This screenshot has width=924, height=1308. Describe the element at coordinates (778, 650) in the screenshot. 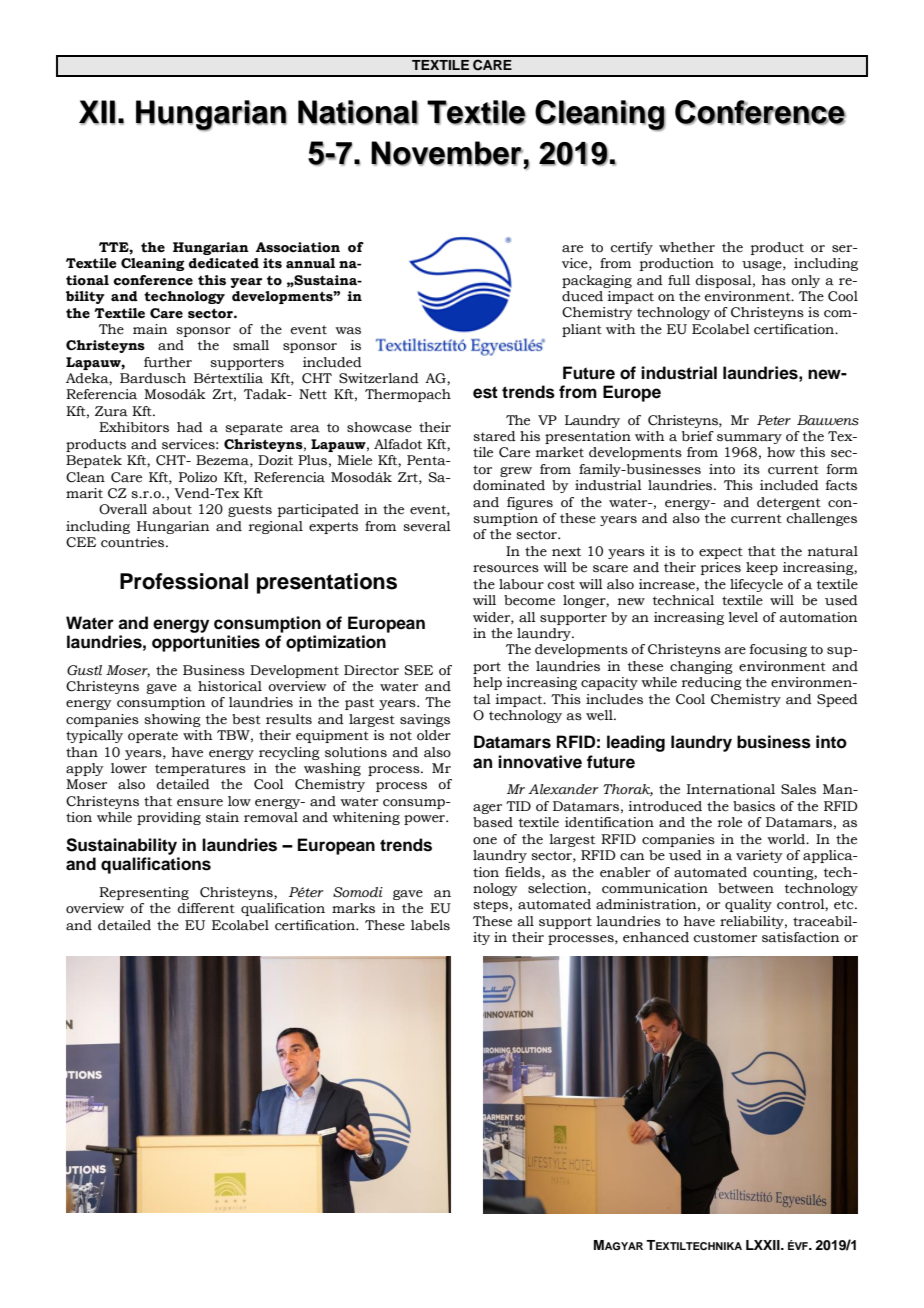

I see `focusing` at that location.
